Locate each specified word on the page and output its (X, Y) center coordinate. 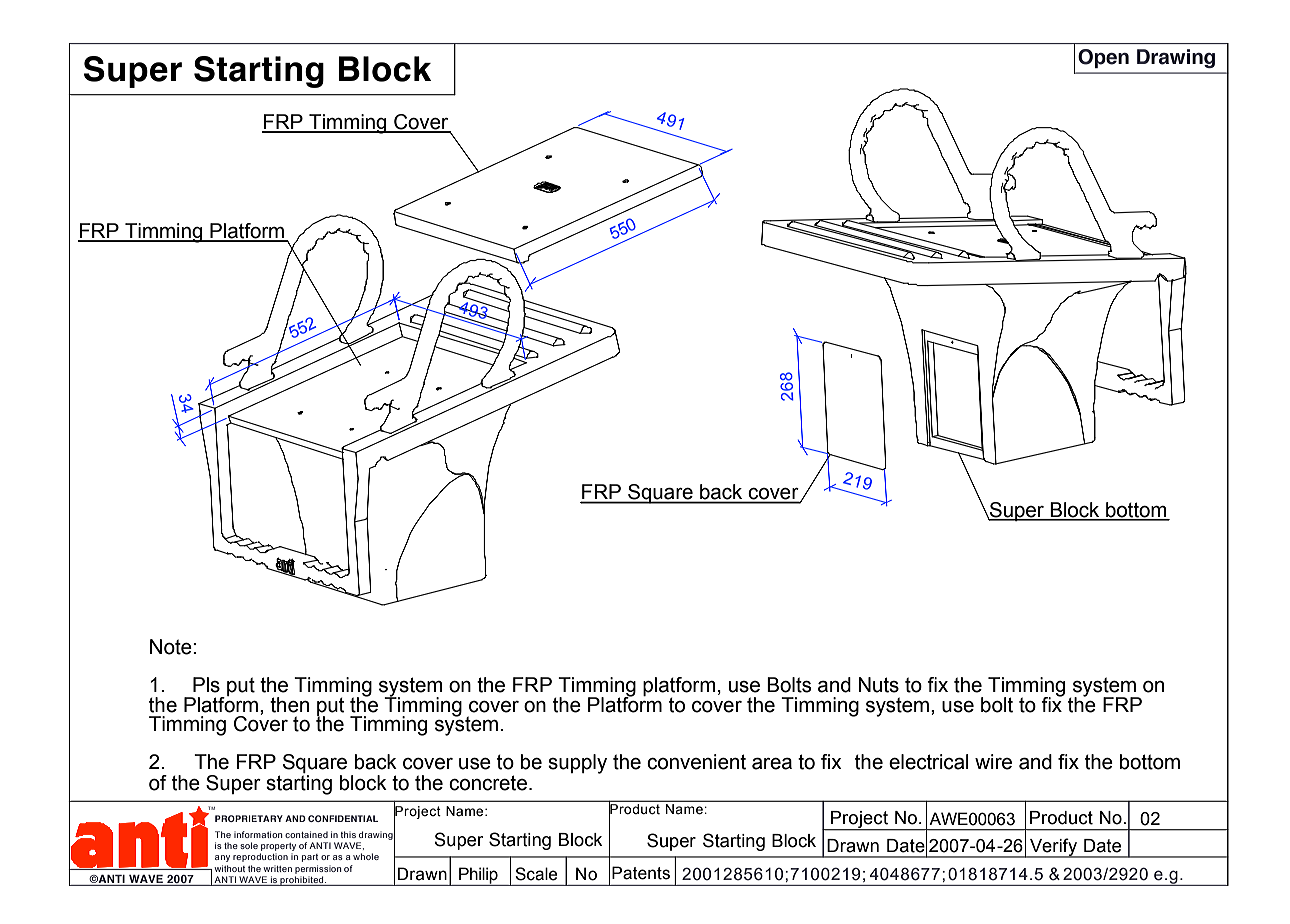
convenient (696, 762)
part (310, 858)
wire (993, 762)
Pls (206, 685)
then (289, 705)
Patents (641, 873)
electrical (929, 762)
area (772, 764)
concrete (488, 783)
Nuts (878, 685)
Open (1103, 58)
